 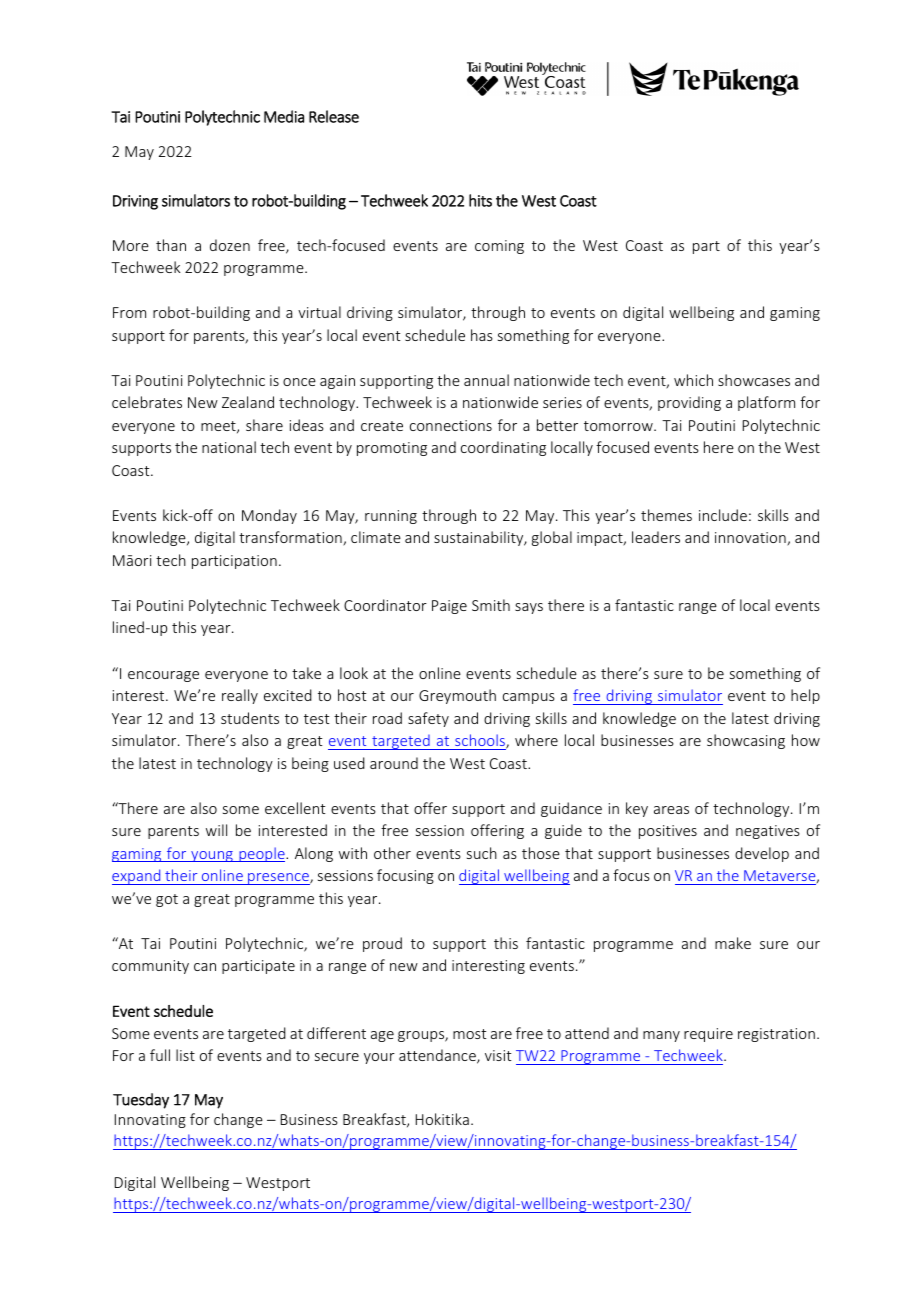 What do you see at coordinates (708, 1035) in the screenshot?
I see `require` at bounding box center [708, 1035].
